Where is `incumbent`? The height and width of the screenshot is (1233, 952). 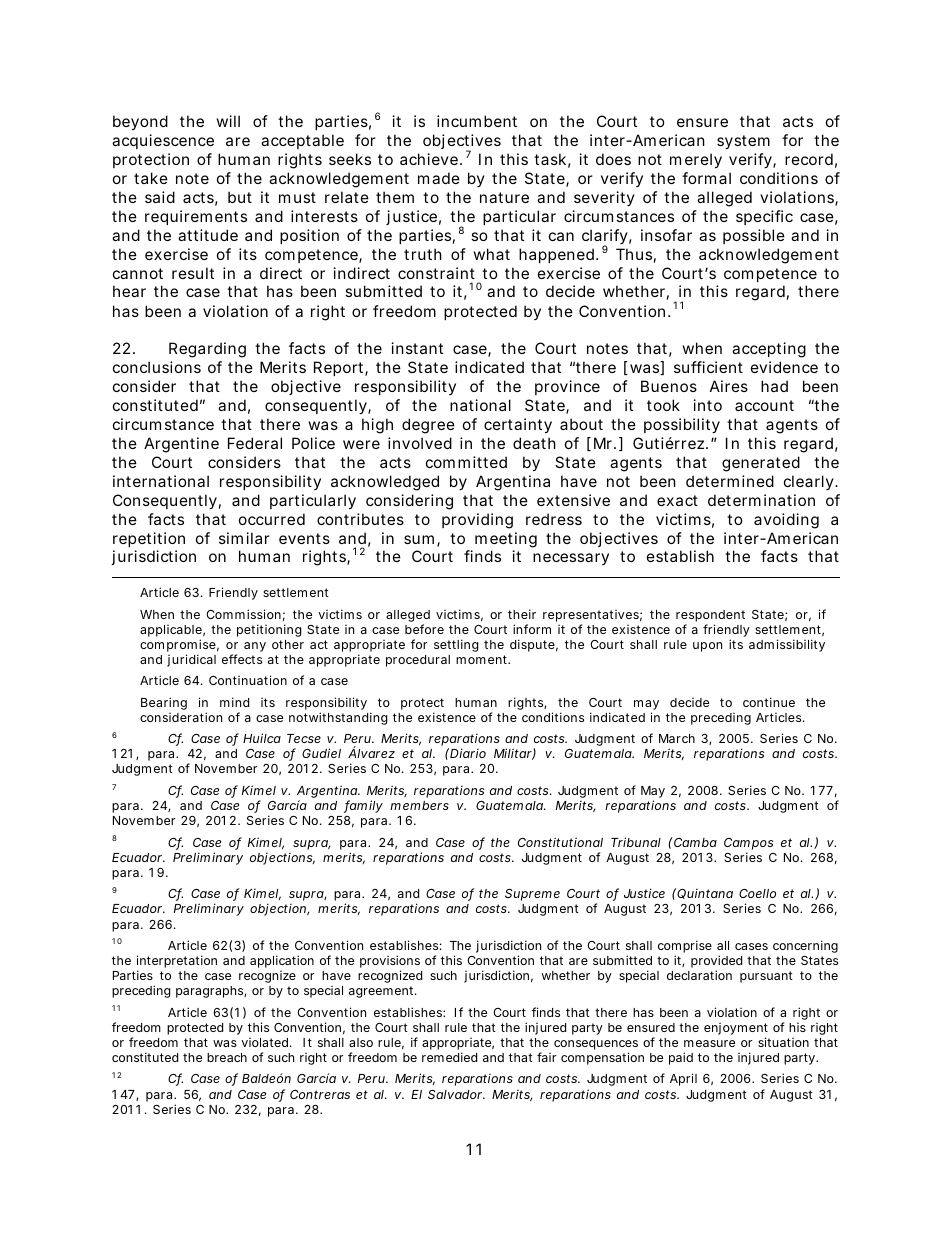
incumbent is located at coordinates (477, 121).
